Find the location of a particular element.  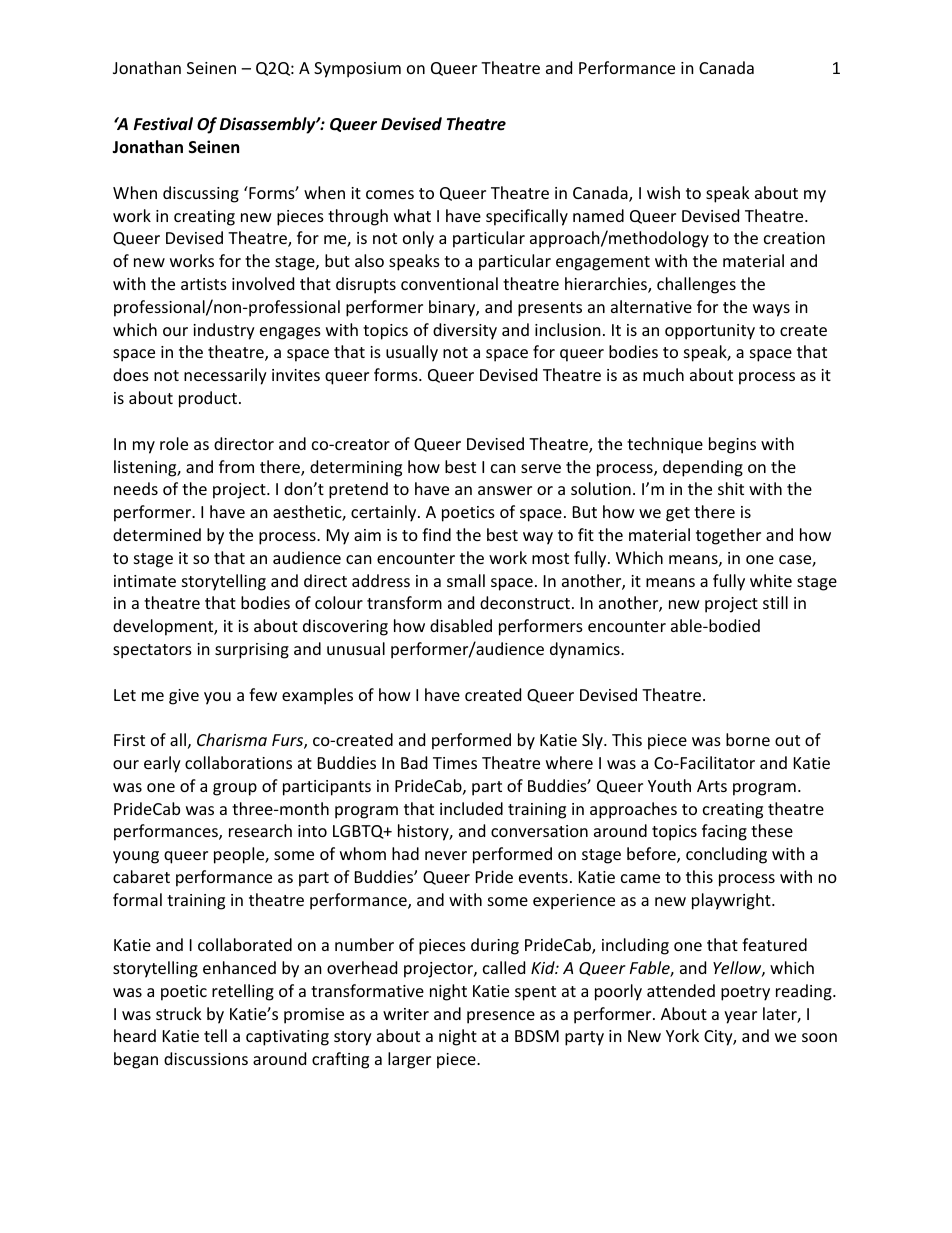

usually is located at coordinates (412, 353).
